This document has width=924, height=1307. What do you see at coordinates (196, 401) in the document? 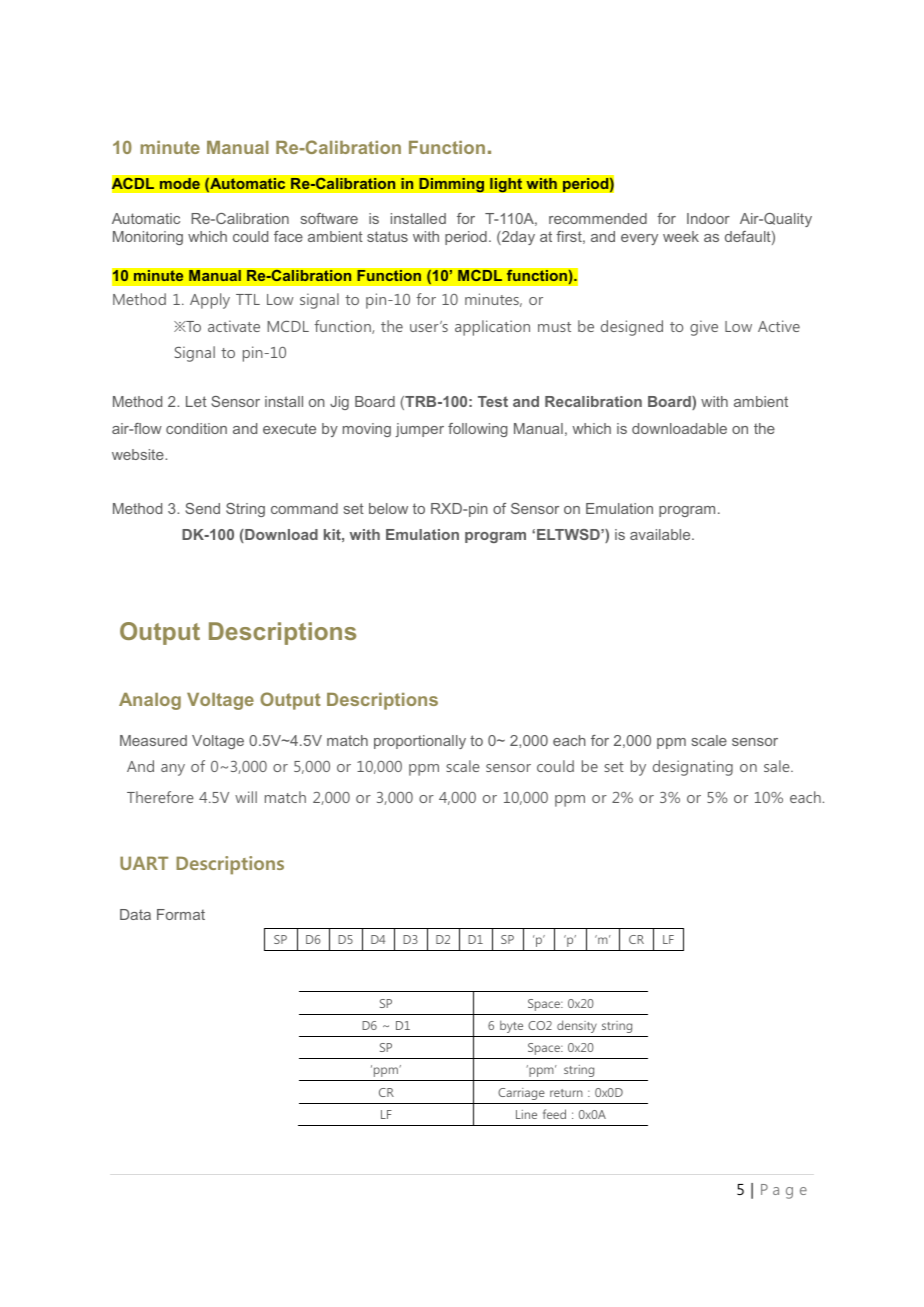
I see `Let` at bounding box center [196, 401].
